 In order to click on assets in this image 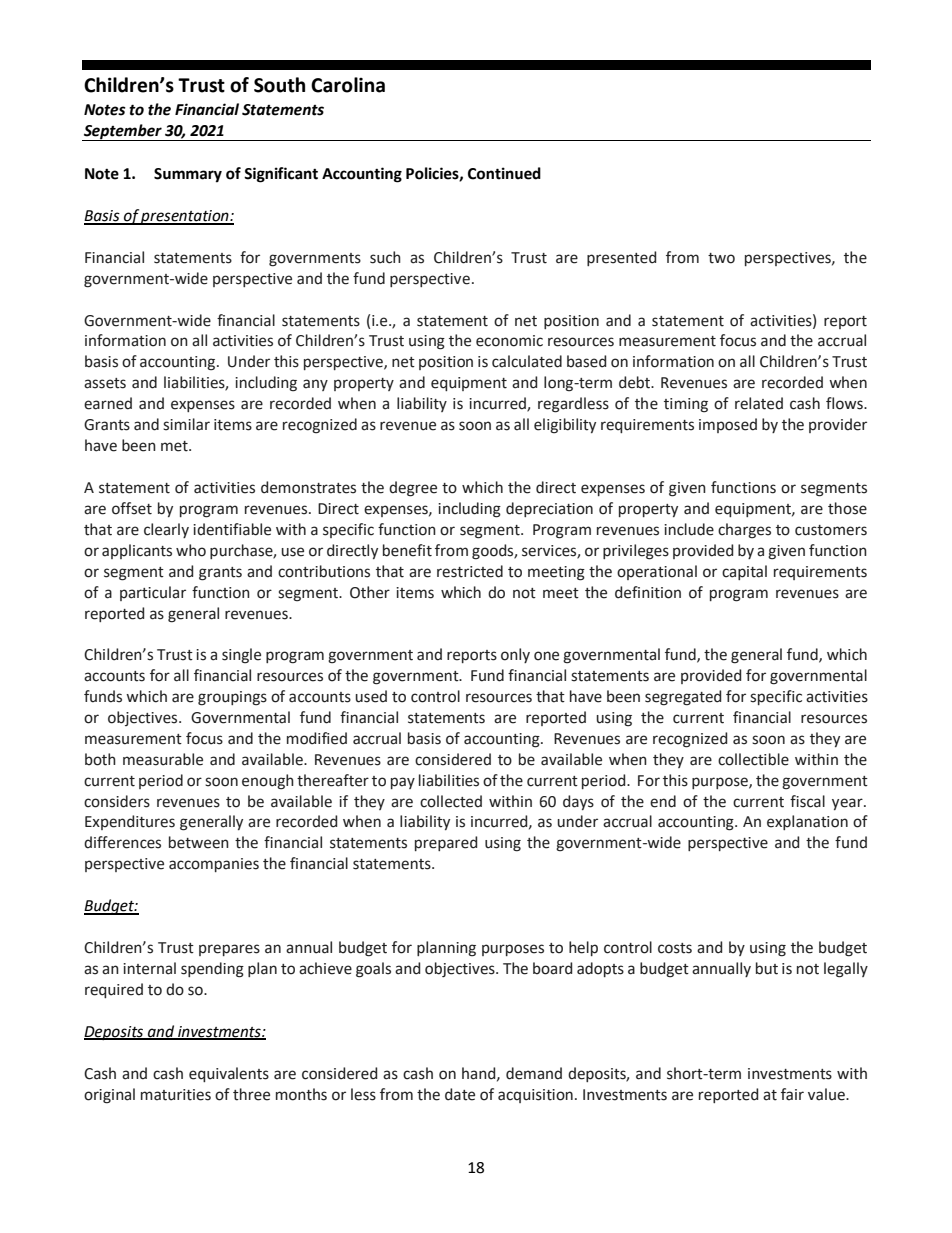, I will do `click(105, 383)`.
